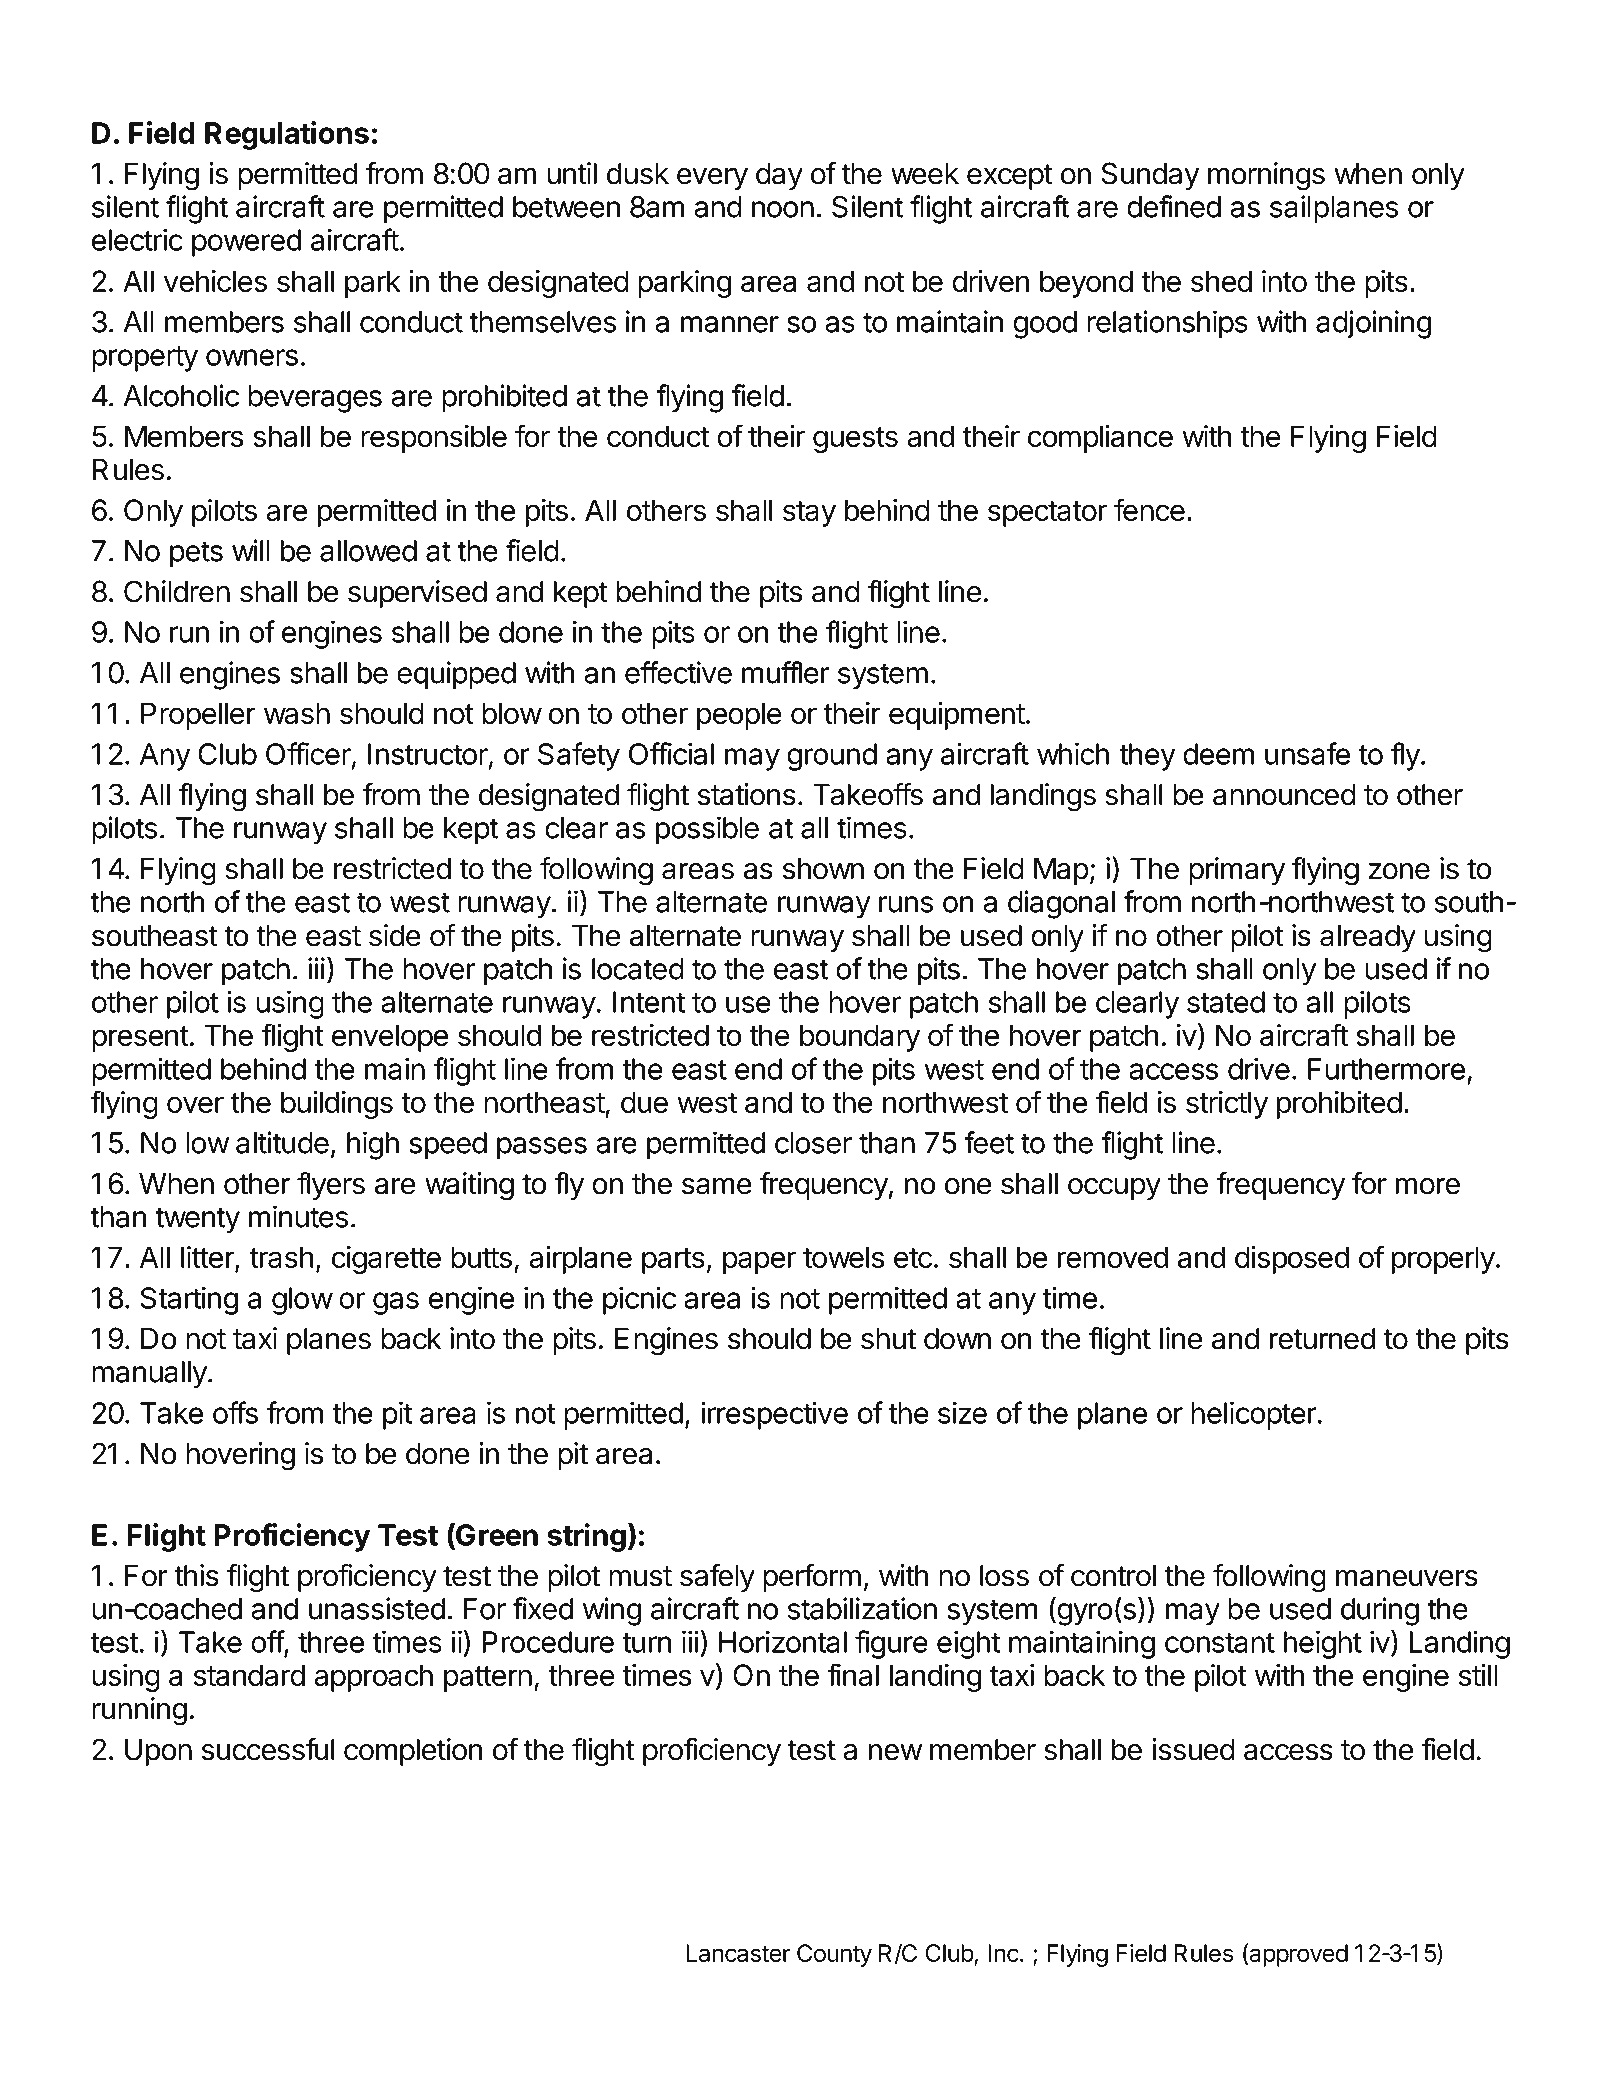 This image has width=1614, height=2089. I want to click on this, so click(196, 1575).
